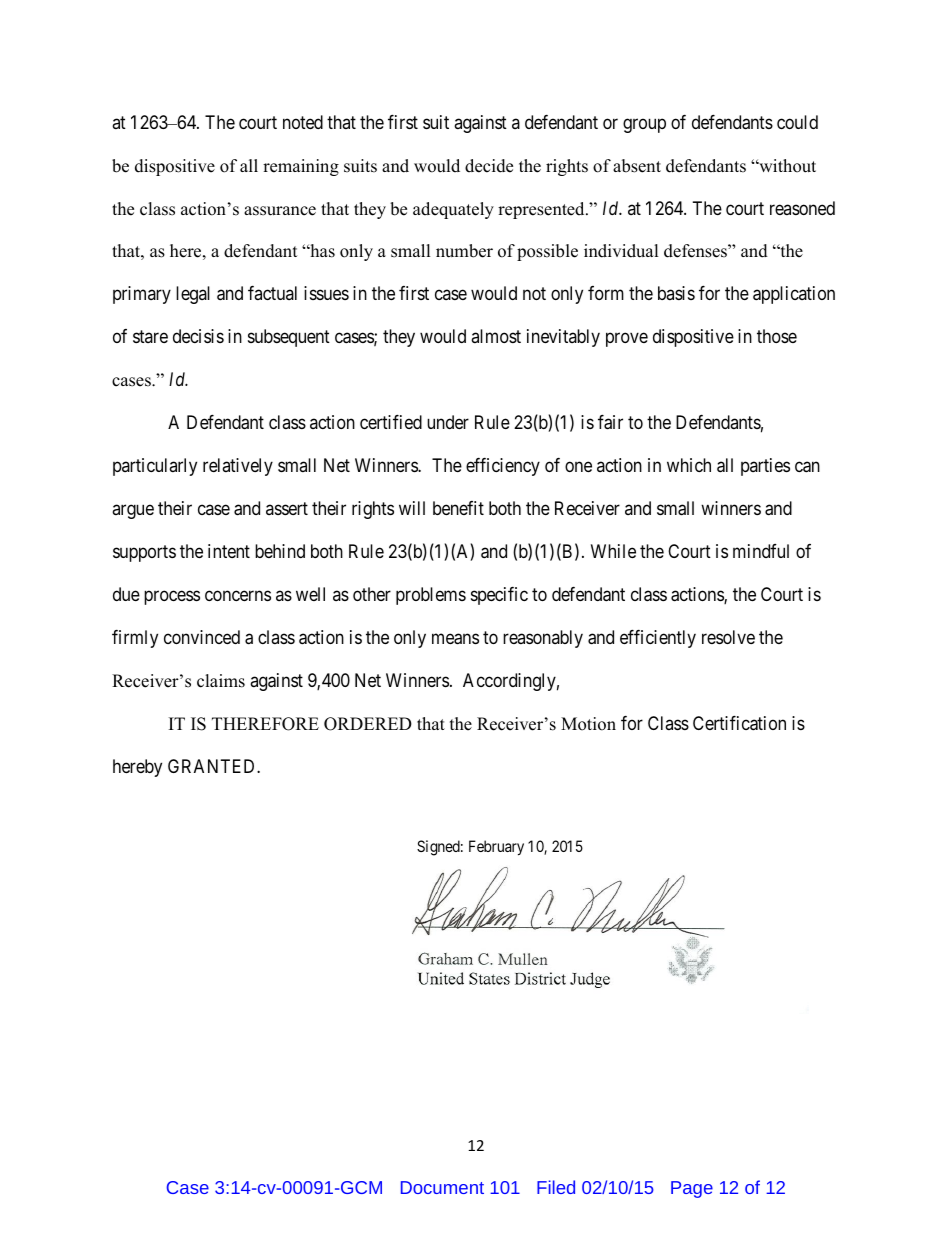 Image resolution: width=952 pixels, height=1233 pixels. I want to click on mindful, so click(761, 551).
